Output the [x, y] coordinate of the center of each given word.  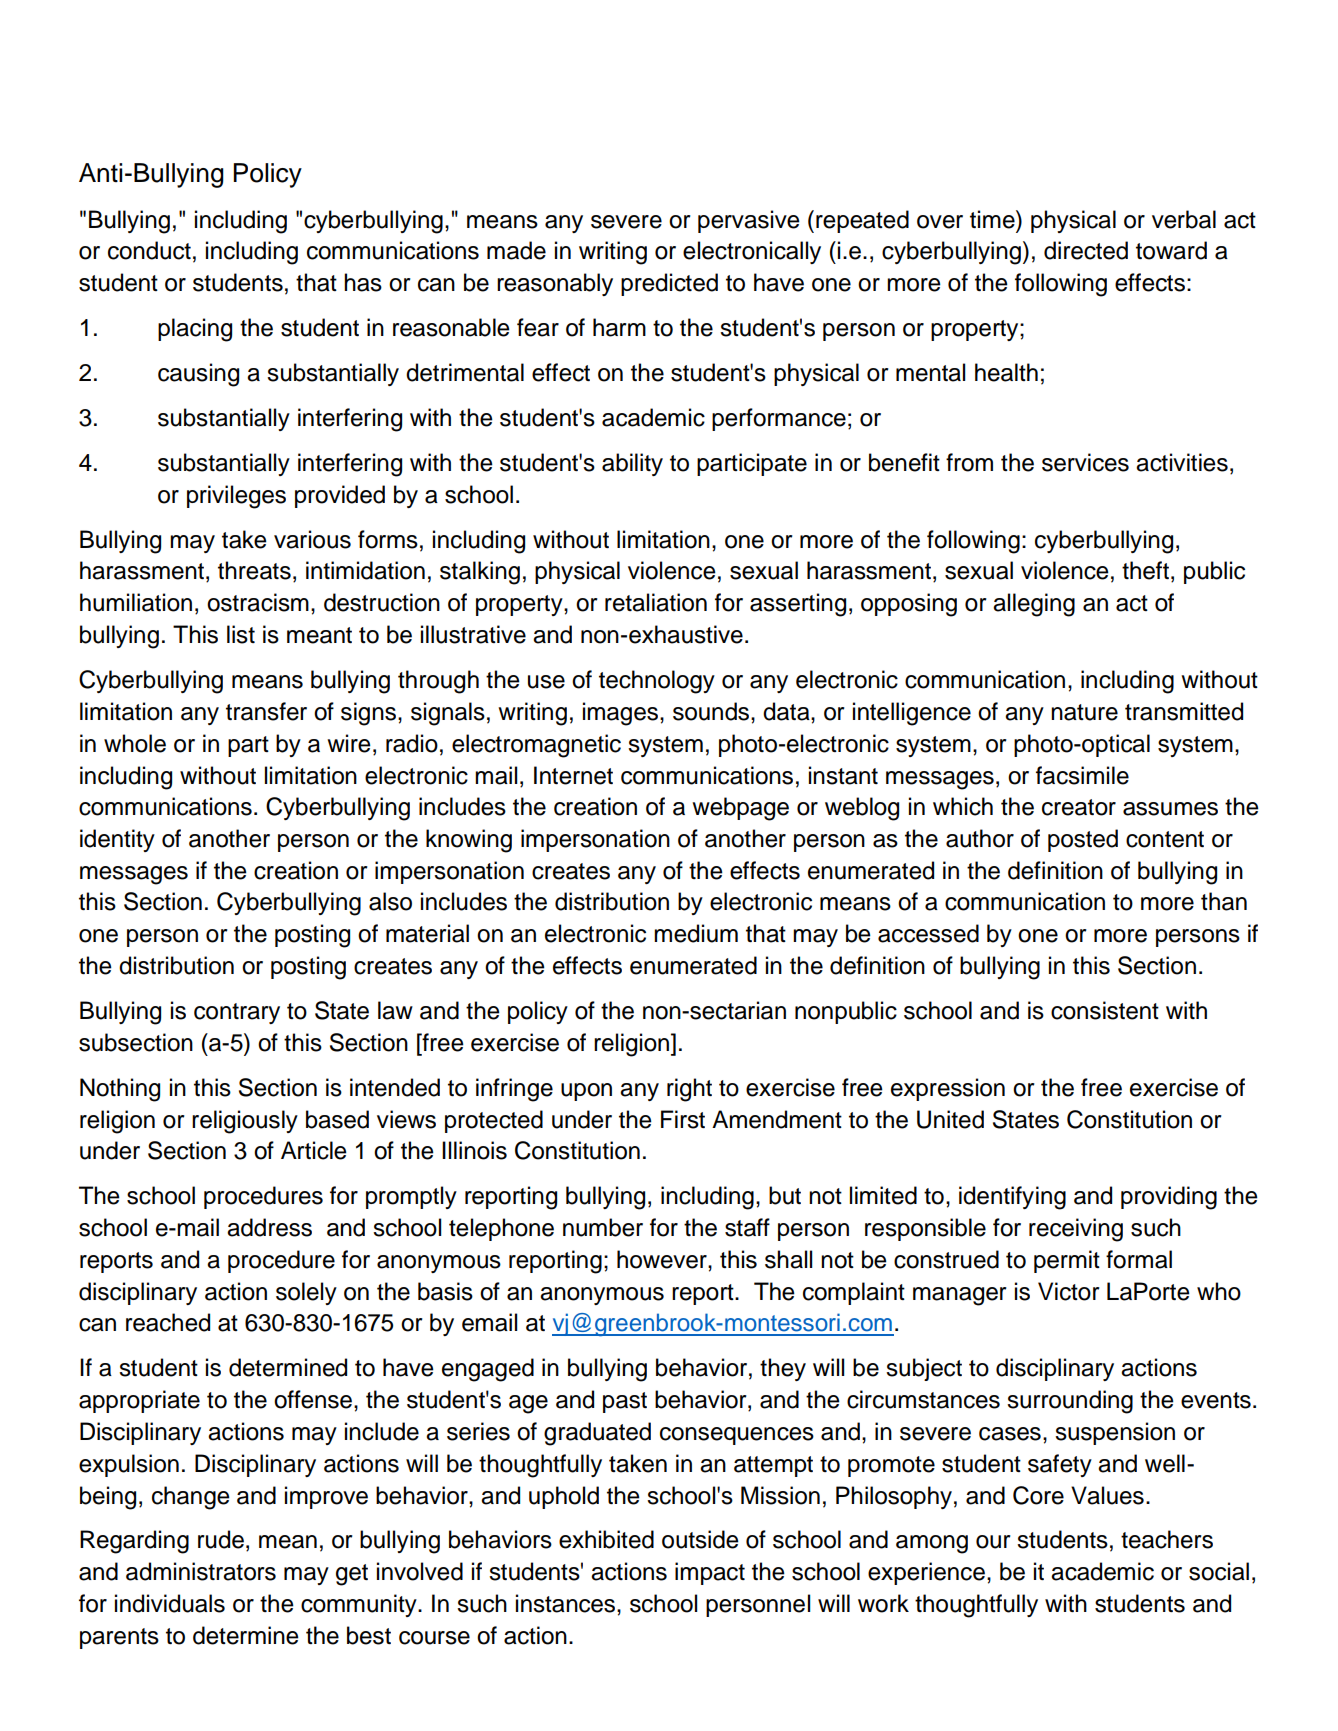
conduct [149, 250]
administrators [201, 1571]
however [663, 1259]
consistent [1105, 1010]
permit [1067, 1261]
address [269, 1227]
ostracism [258, 602]
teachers [1167, 1539]
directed [1086, 250]
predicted [669, 284]
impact [710, 1573]
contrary [237, 1013]
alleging [1034, 605]
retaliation [656, 602]
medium [696, 933]
